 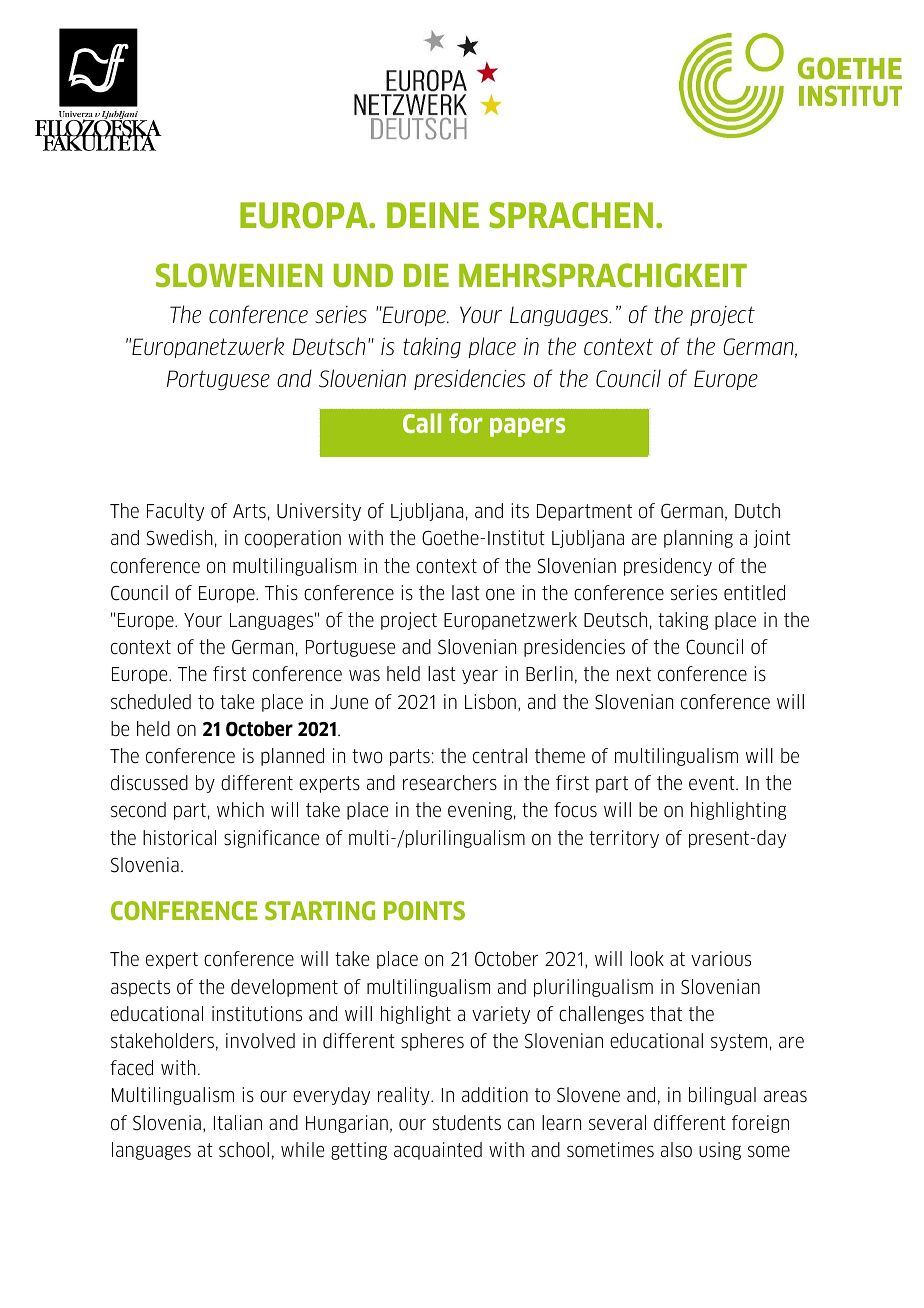 What do you see at coordinates (238, 1122) in the screenshot?
I see `Italian` at bounding box center [238, 1122].
